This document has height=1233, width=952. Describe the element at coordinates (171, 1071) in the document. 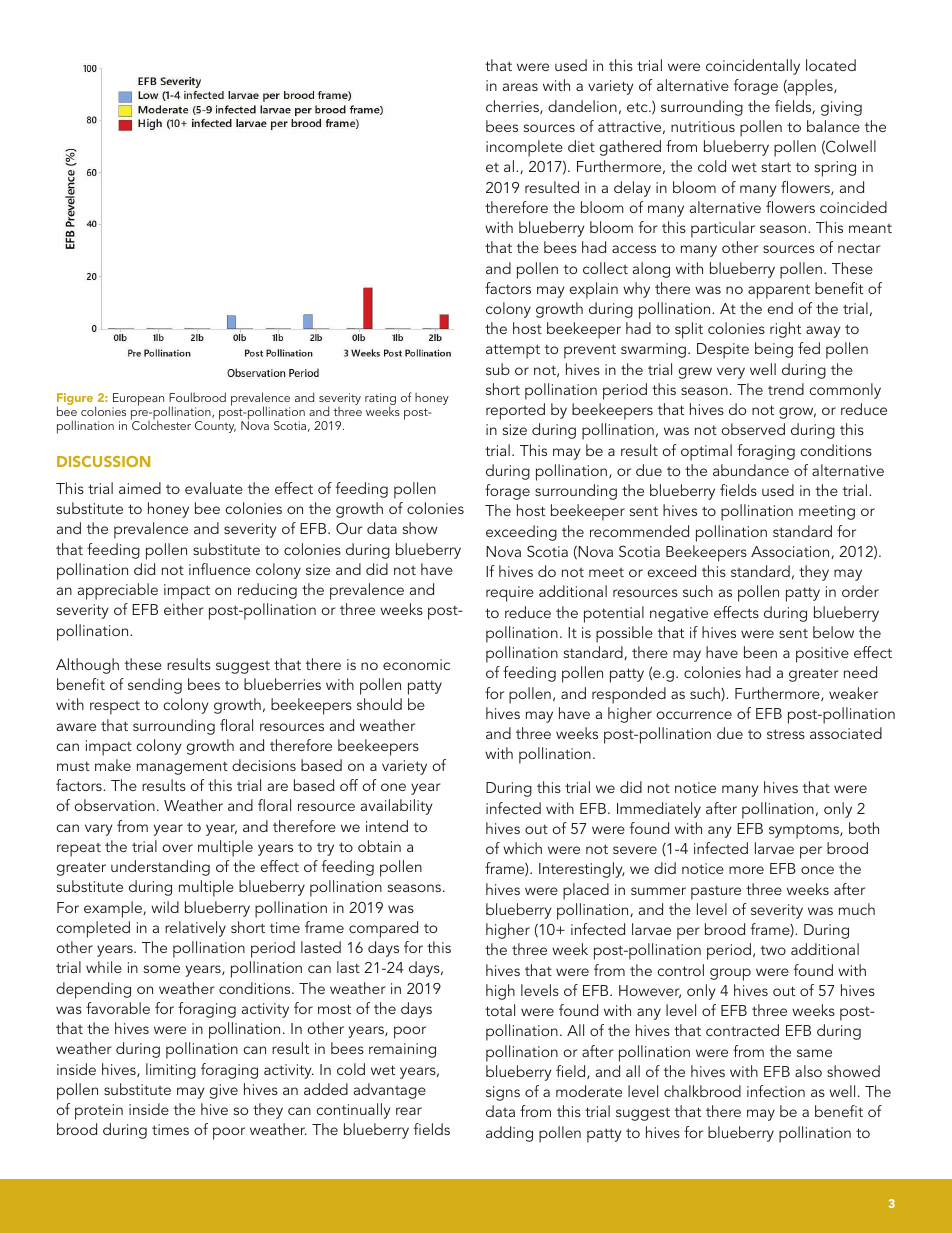

I see `limiting` at that location.
